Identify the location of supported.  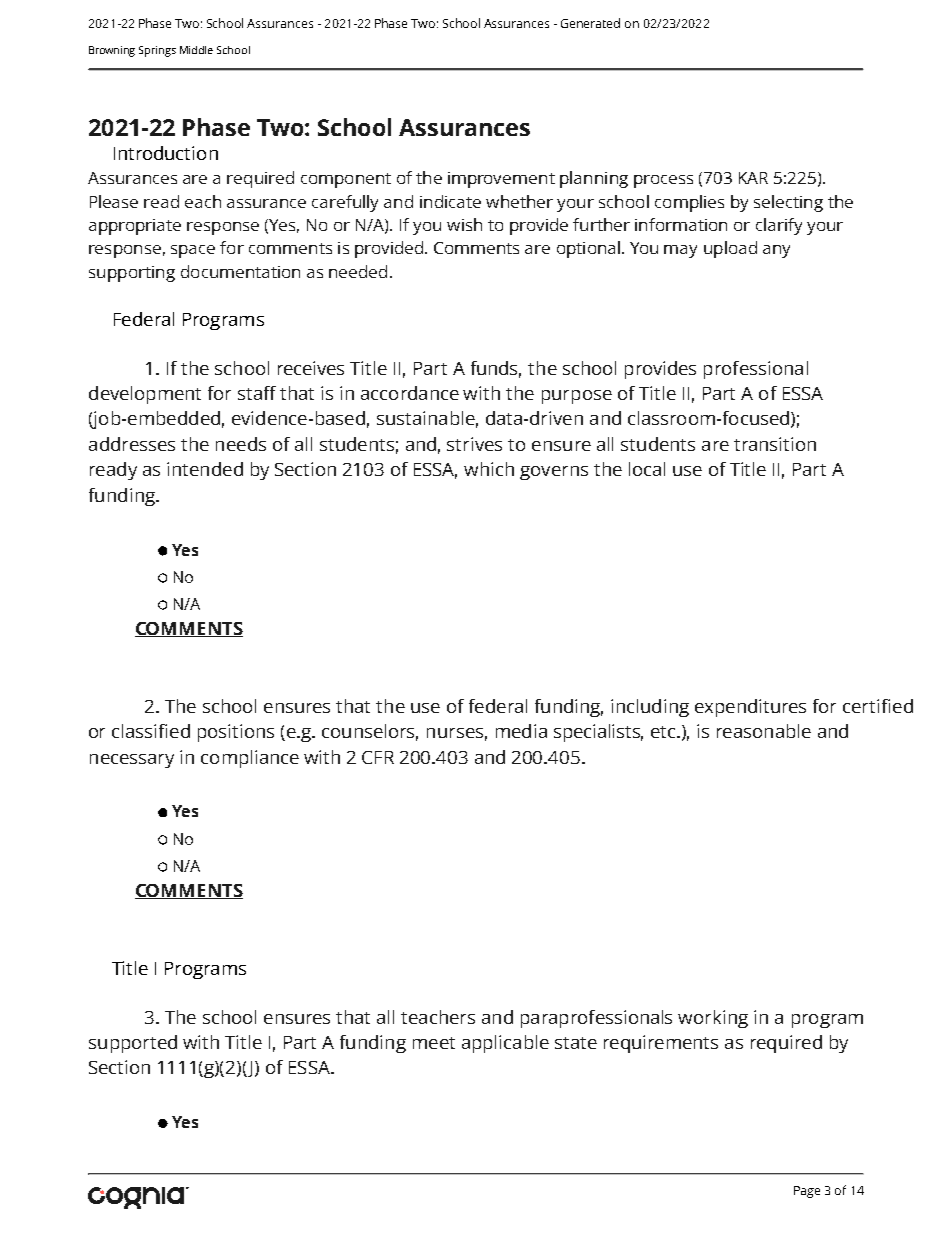
(133, 1044).
